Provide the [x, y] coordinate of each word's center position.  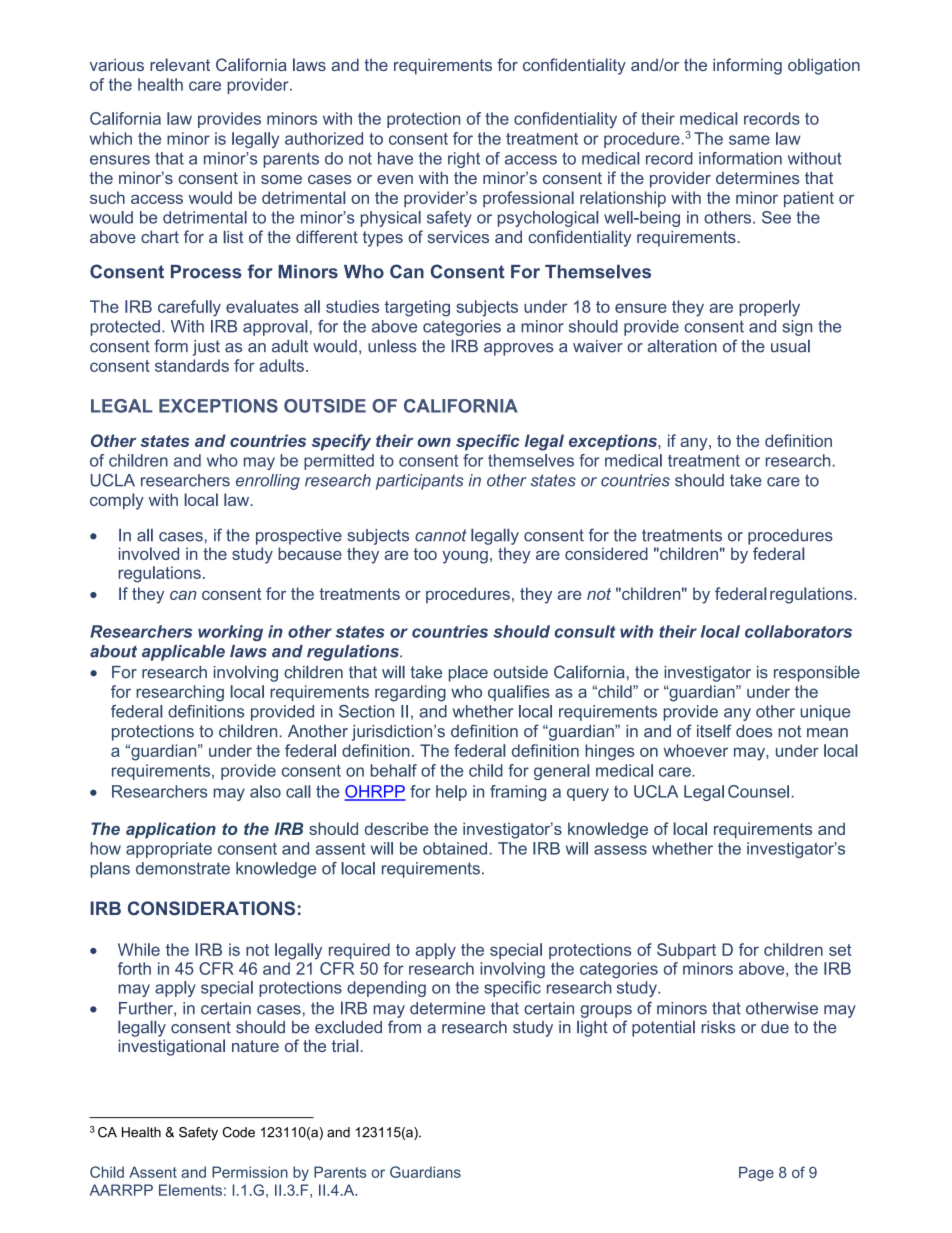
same [749, 140]
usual [790, 346]
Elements [190, 1190]
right [464, 160]
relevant [180, 64]
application [171, 830]
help [451, 793]
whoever [696, 750]
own [434, 442]
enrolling [268, 482]
